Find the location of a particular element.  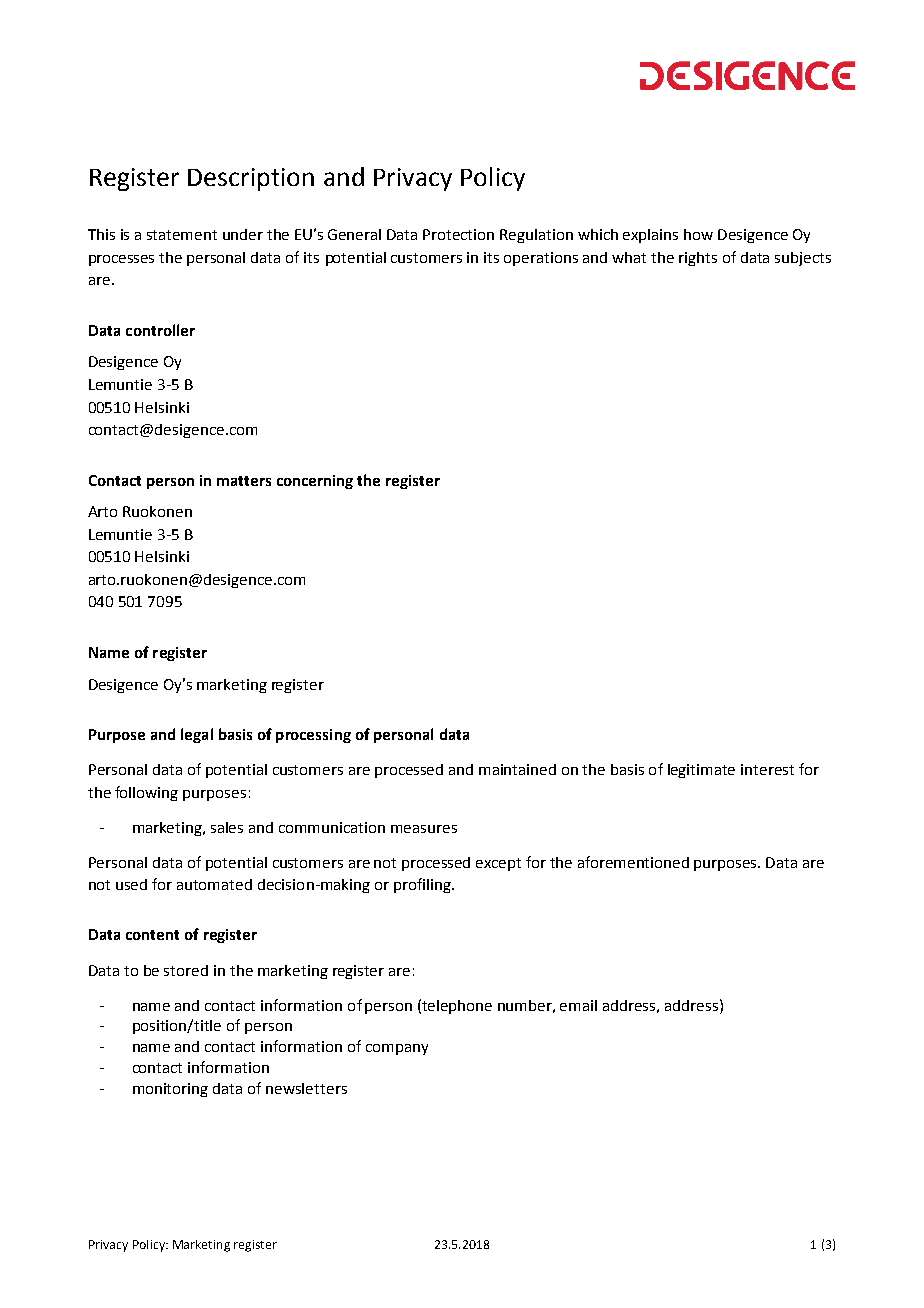

concerning is located at coordinates (315, 482).
